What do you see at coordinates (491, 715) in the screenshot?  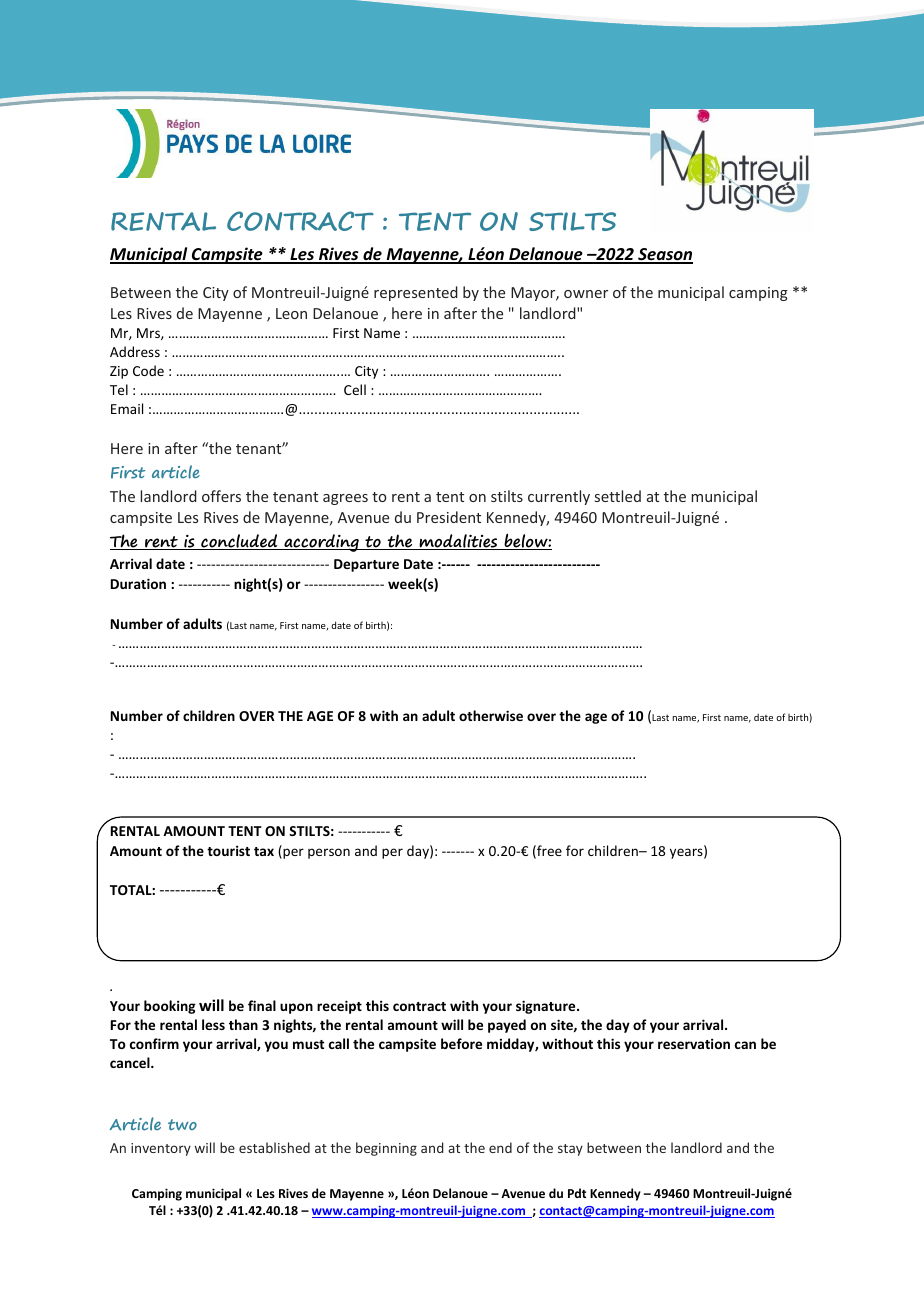 I see `otherwise` at bounding box center [491, 715].
